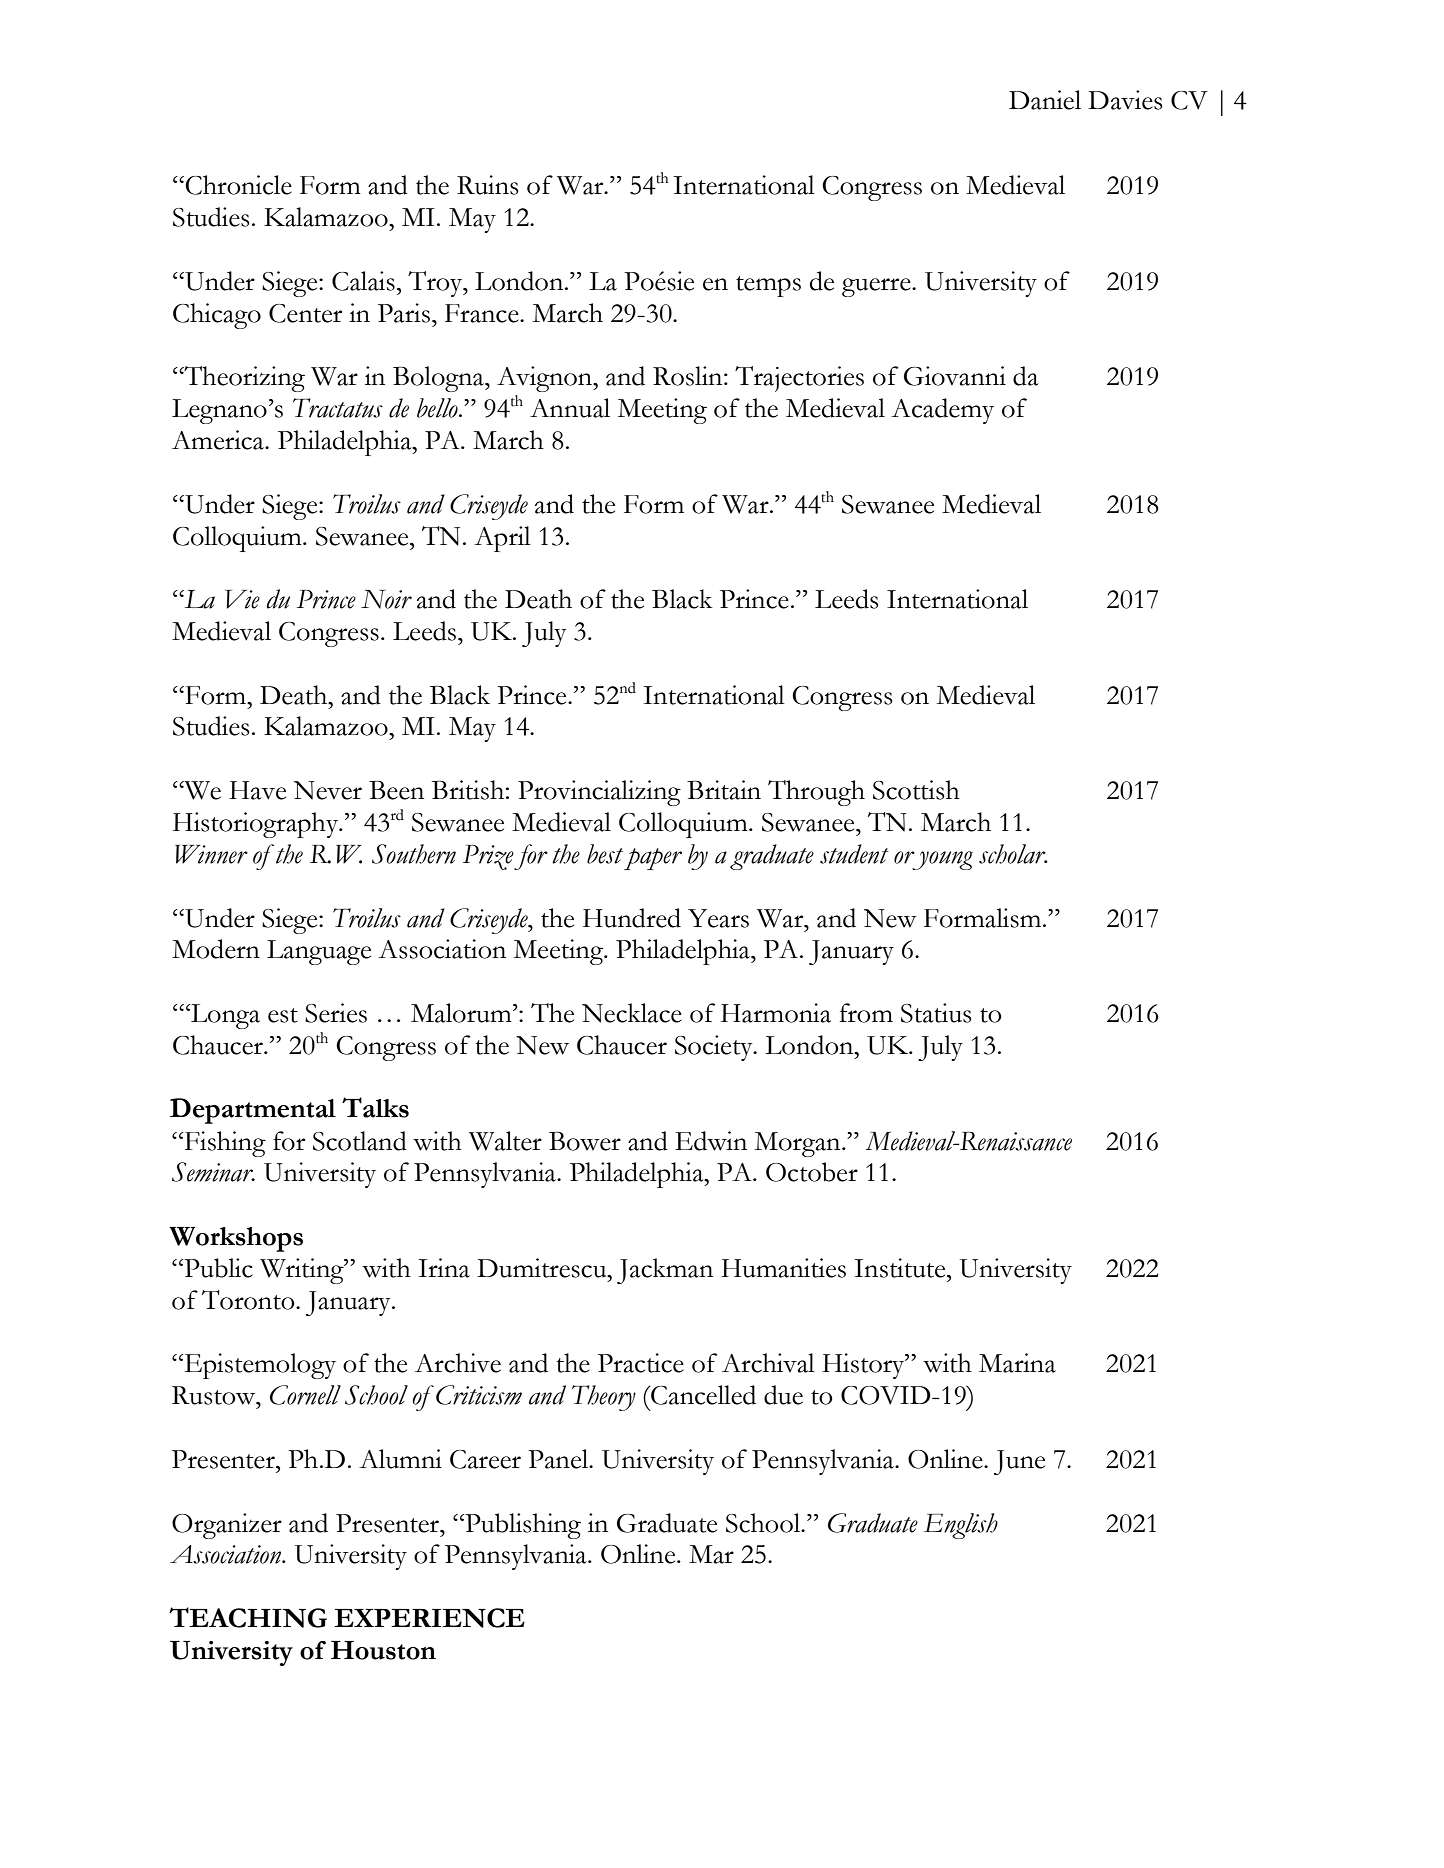  Describe the element at coordinates (1045, 100) in the screenshot. I see `Daniel` at that location.
